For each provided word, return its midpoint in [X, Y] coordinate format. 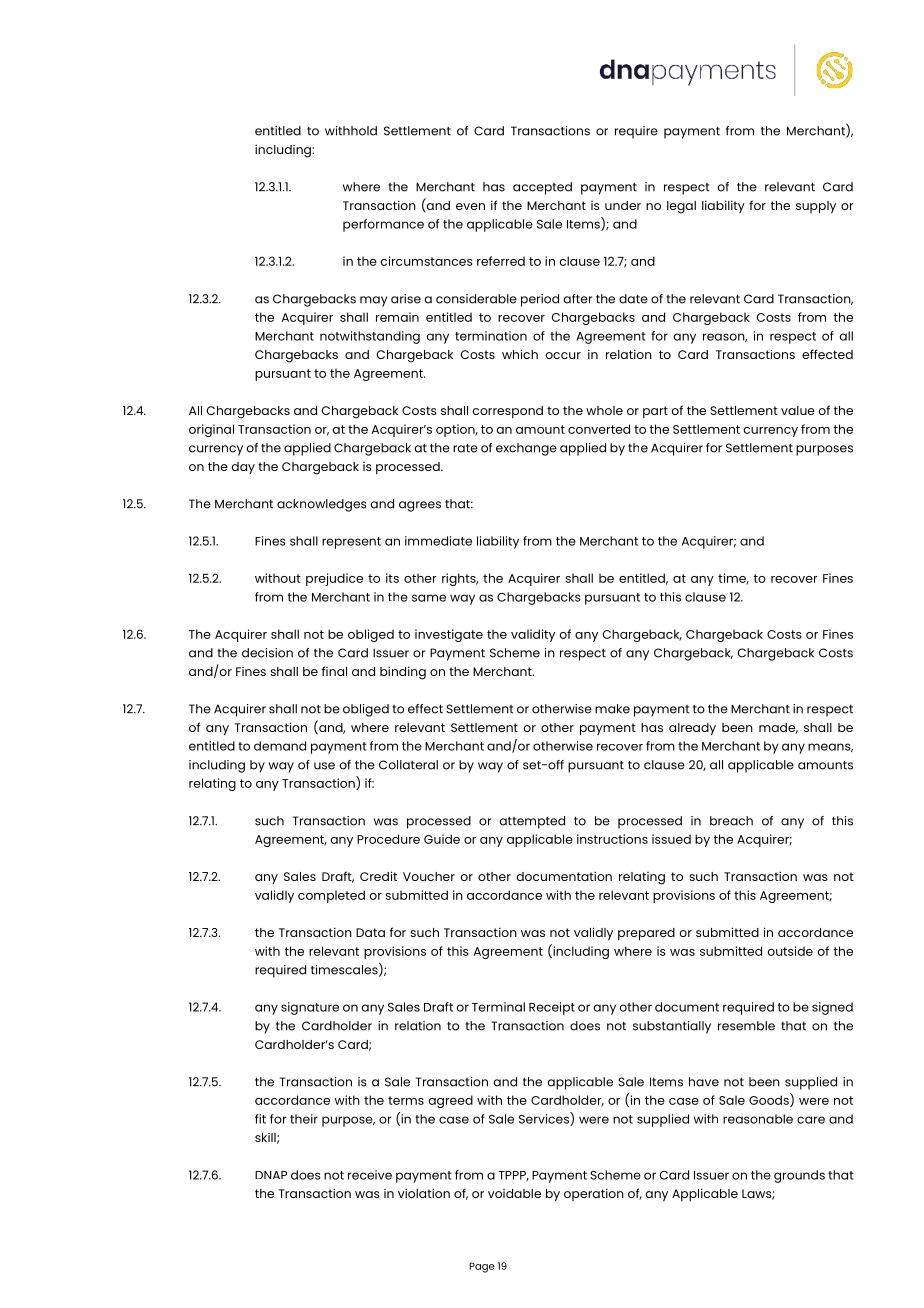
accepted [542, 188]
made [778, 728]
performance [383, 225]
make [612, 709]
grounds [799, 1176]
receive [370, 1175]
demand [280, 746]
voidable [514, 1193]
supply [816, 207]
